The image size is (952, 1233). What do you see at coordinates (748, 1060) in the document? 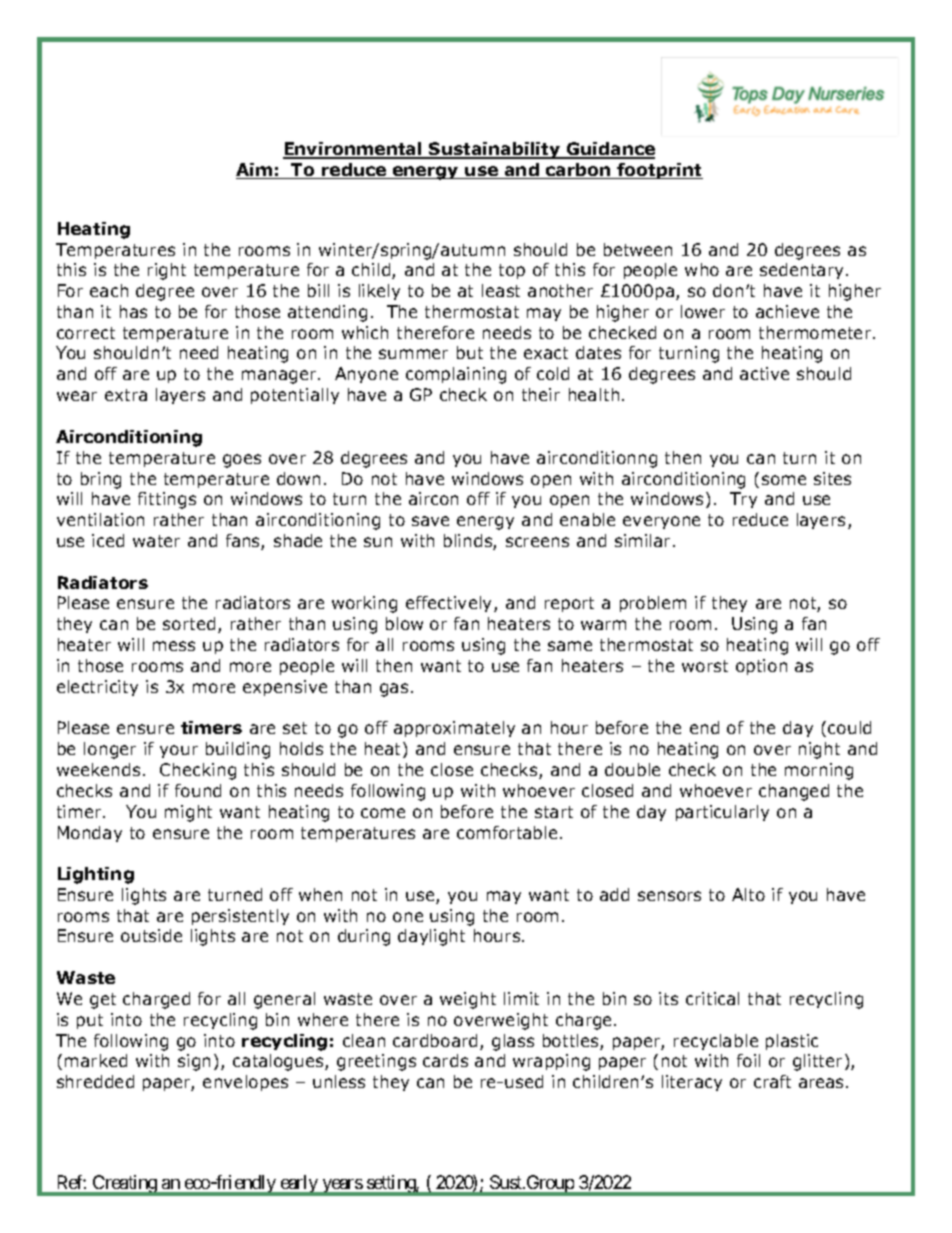
I see `foil` at bounding box center [748, 1060].
